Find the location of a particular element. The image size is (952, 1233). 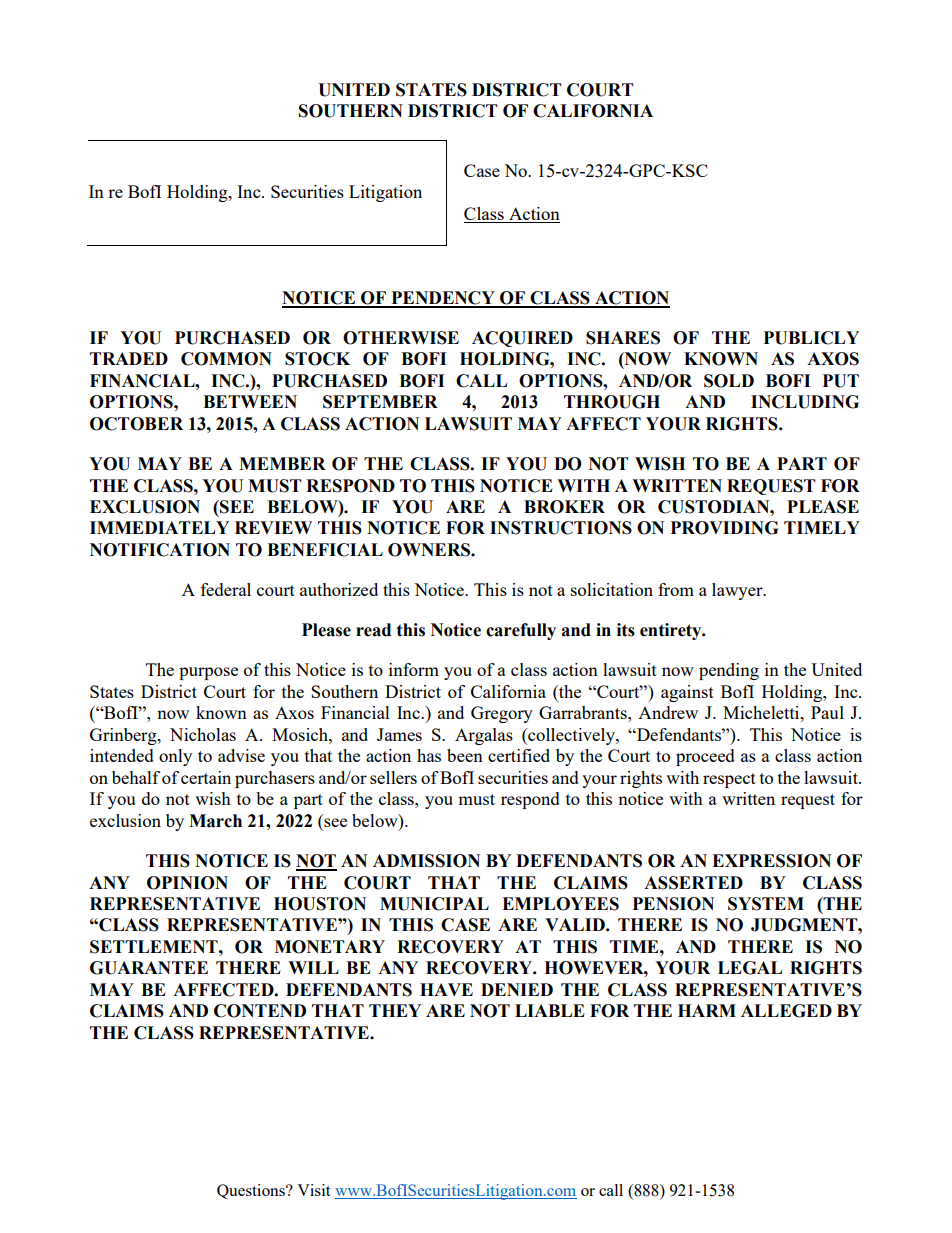

Visit is located at coordinates (313, 1190).
